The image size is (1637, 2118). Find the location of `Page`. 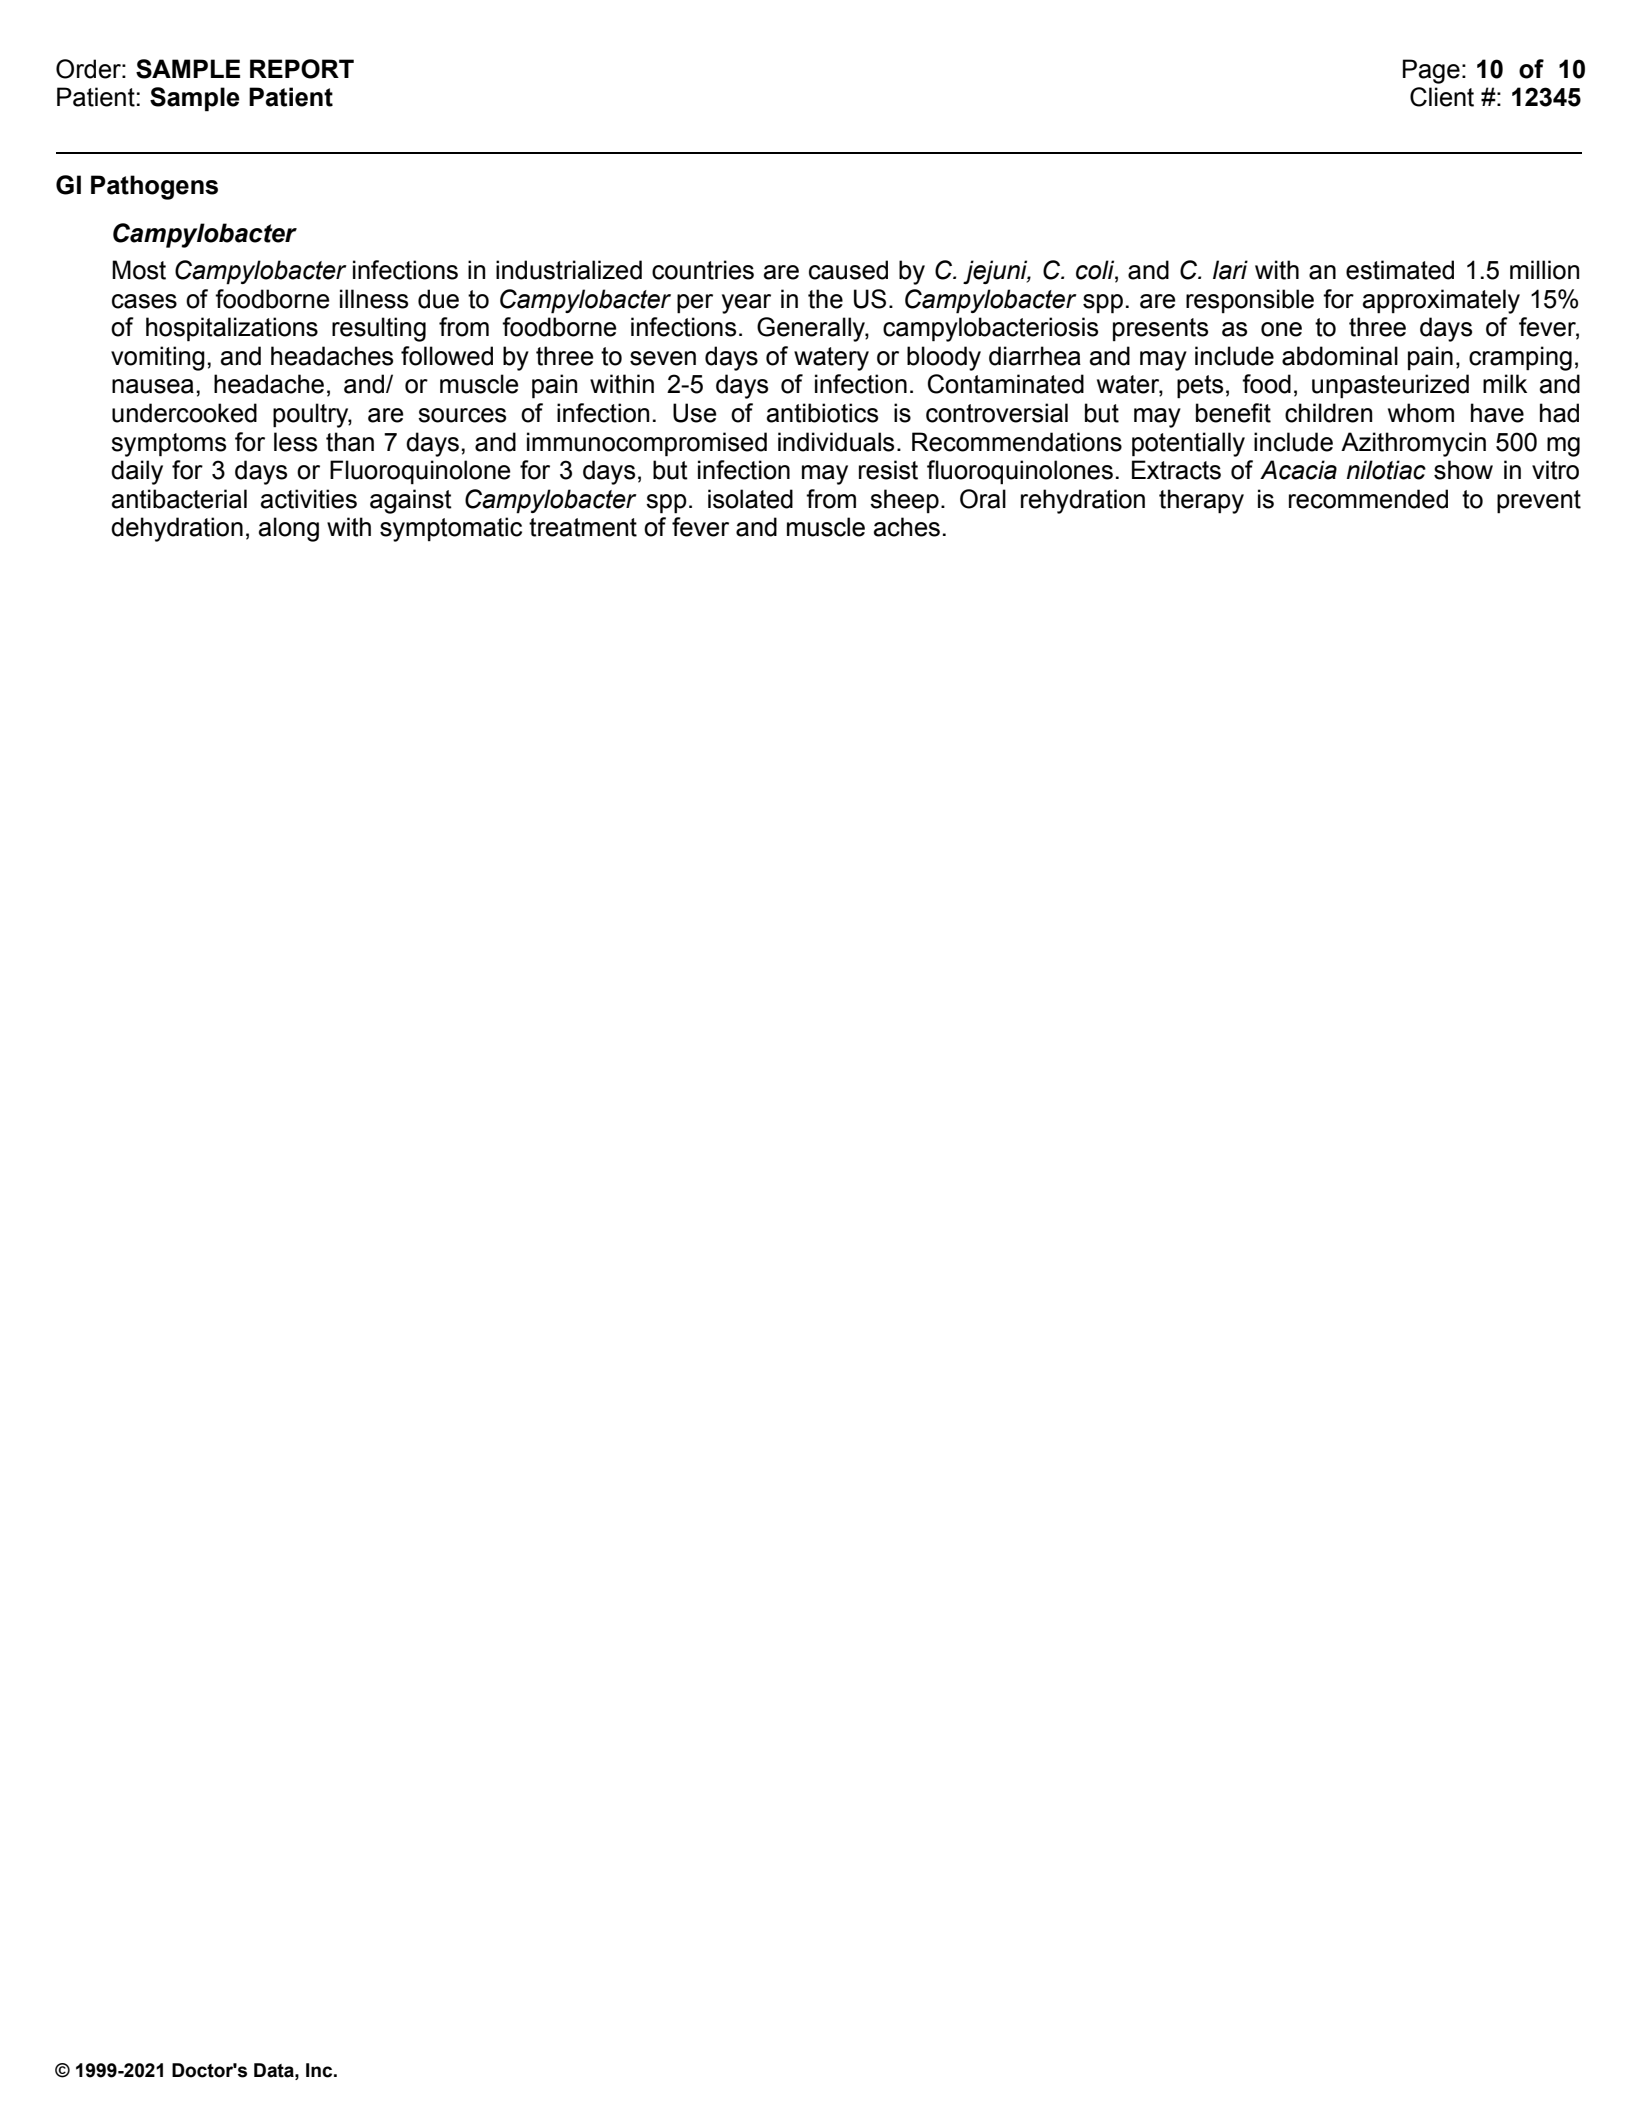

Page is located at coordinates (1431, 71).
